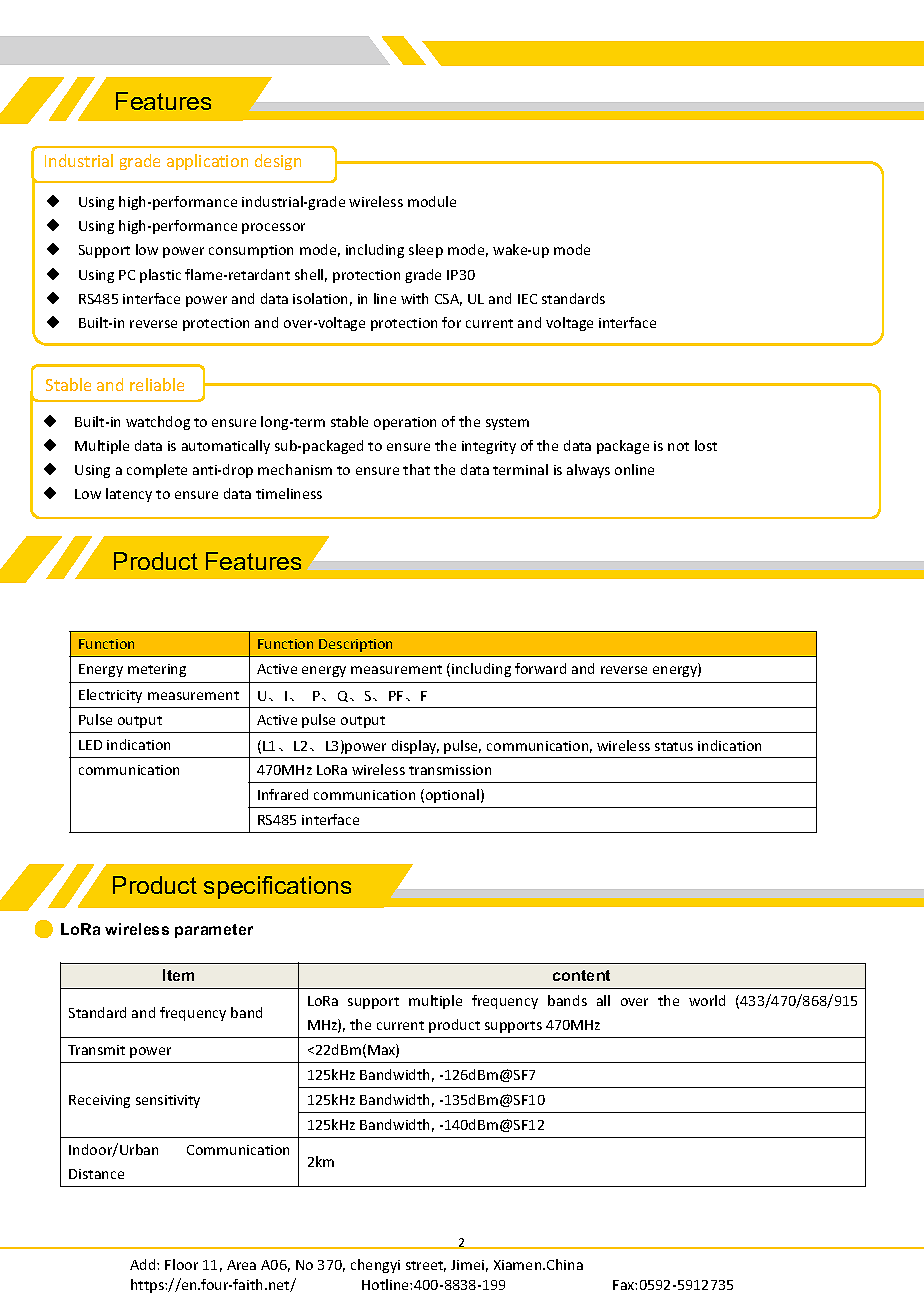  Describe the element at coordinates (581, 975) in the screenshot. I see `content` at that location.
